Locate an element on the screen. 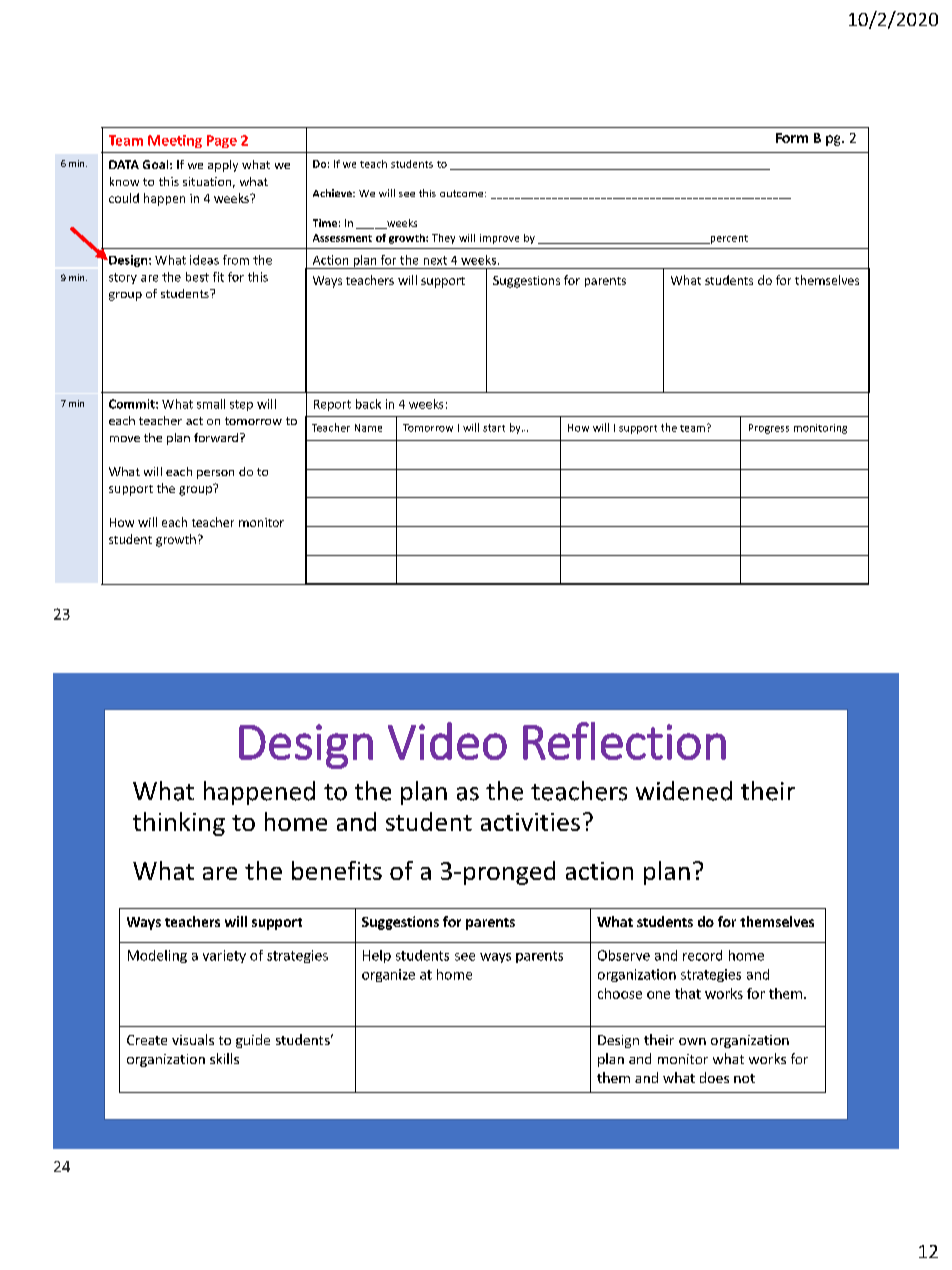 The width and height of the screenshot is (952, 1270). Reflection is located at coordinates (624, 741).
